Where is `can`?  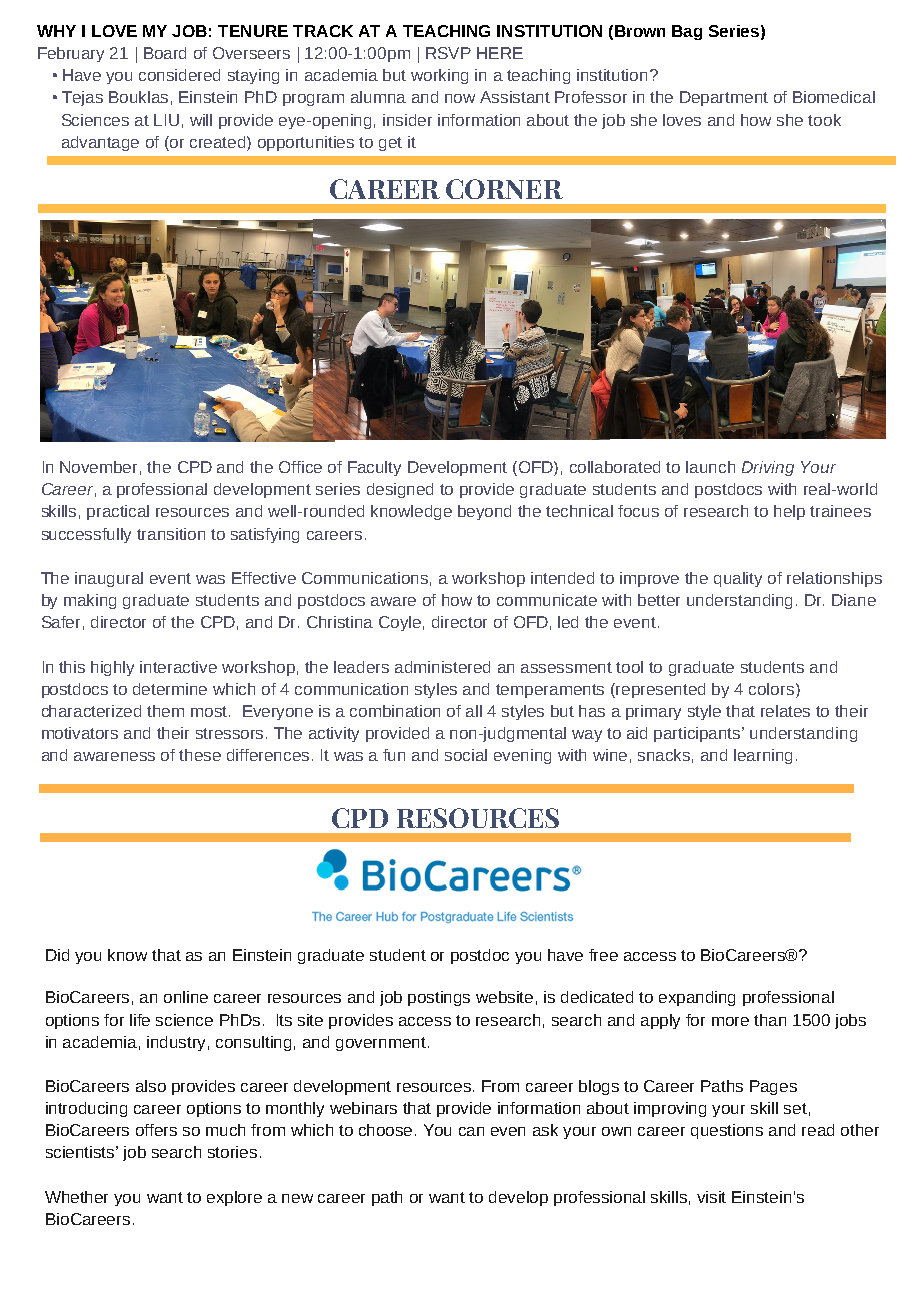
can is located at coordinates (471, 1131).
